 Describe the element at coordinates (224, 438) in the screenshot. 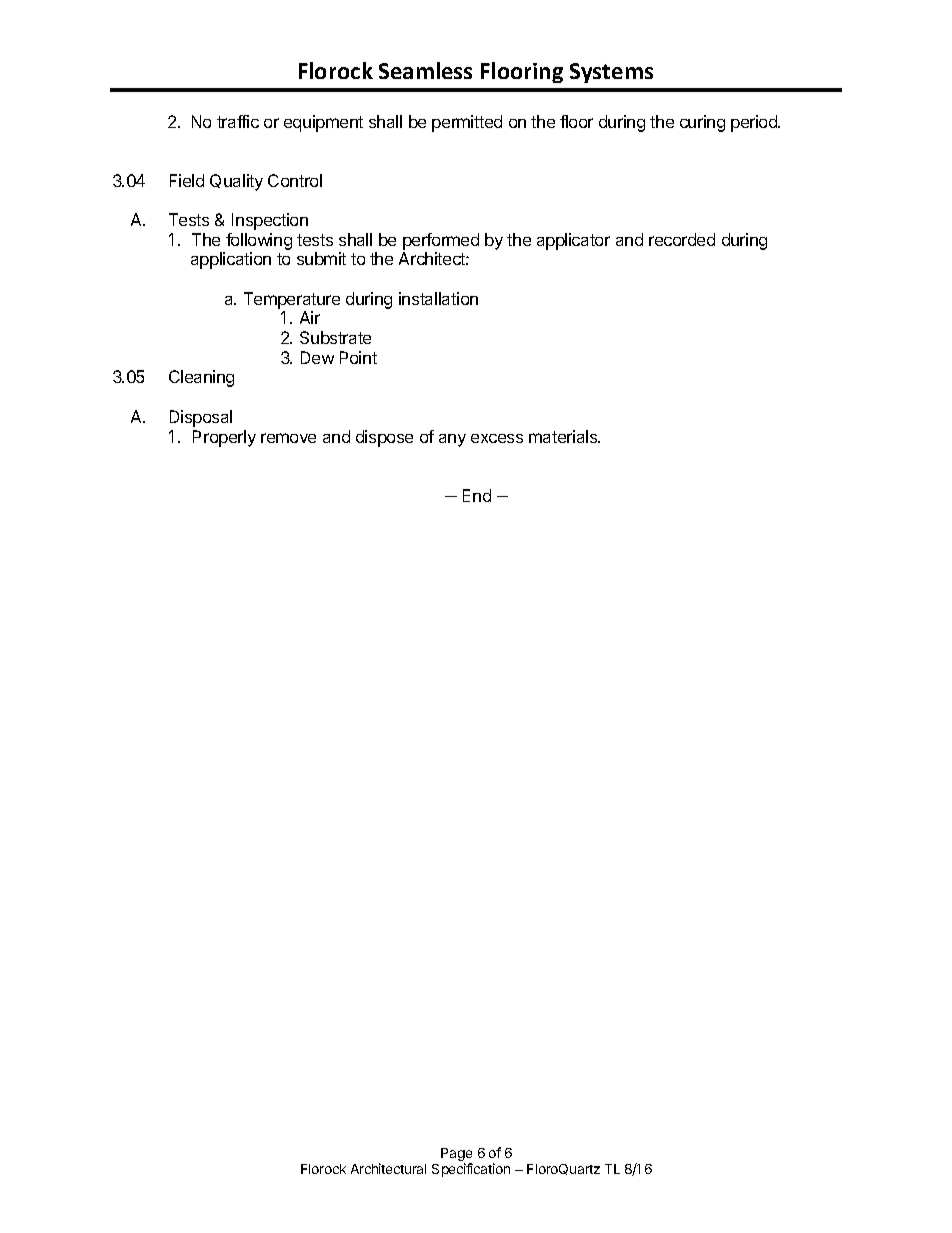

I see `Properly` at that location.
